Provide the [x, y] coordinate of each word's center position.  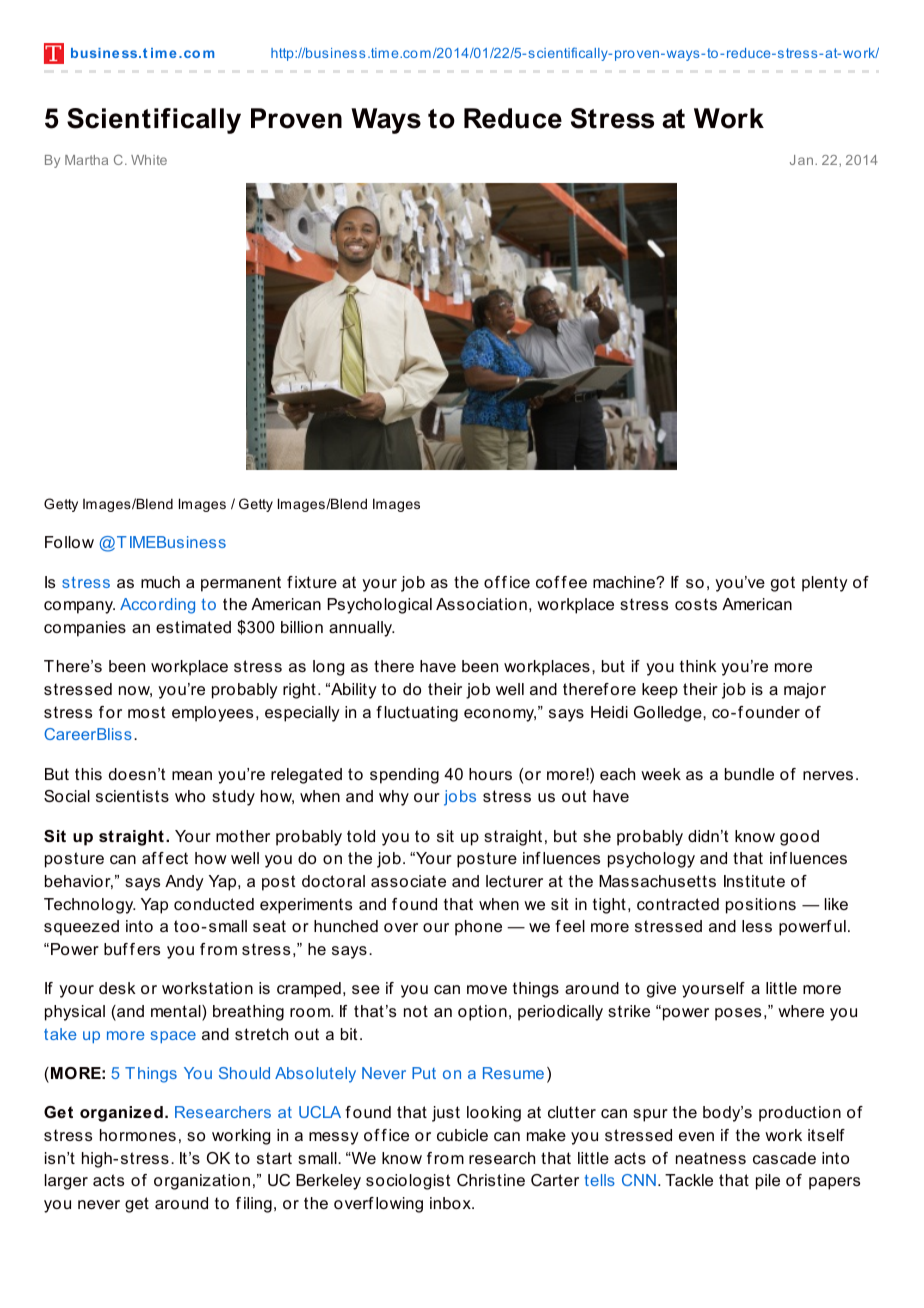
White [149, 160]
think [698, 666]
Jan [803, 160]
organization [202, 1182]
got [783, 584]
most [146, 712]
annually [361, 629]
